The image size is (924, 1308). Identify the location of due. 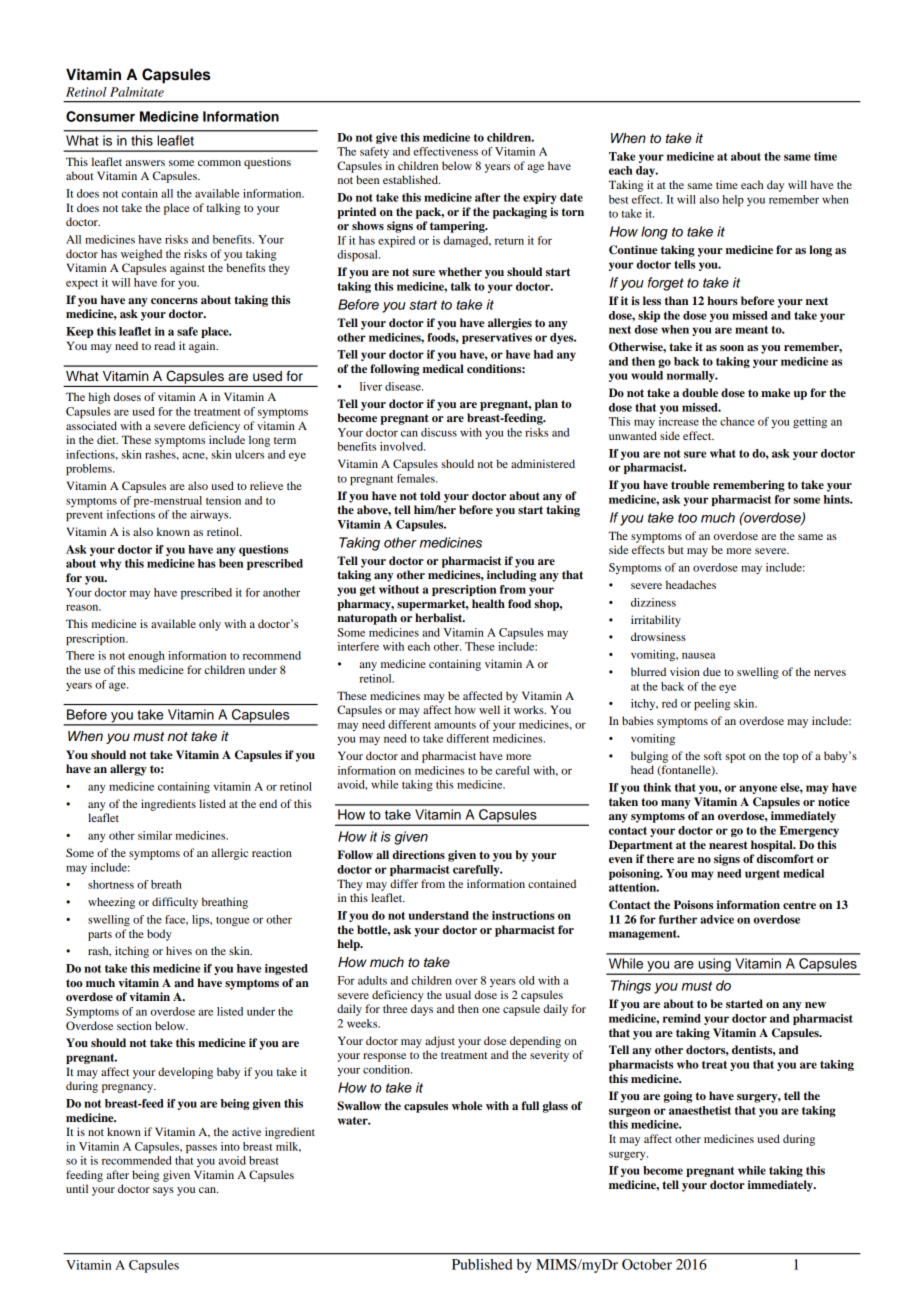
(712, 671).
